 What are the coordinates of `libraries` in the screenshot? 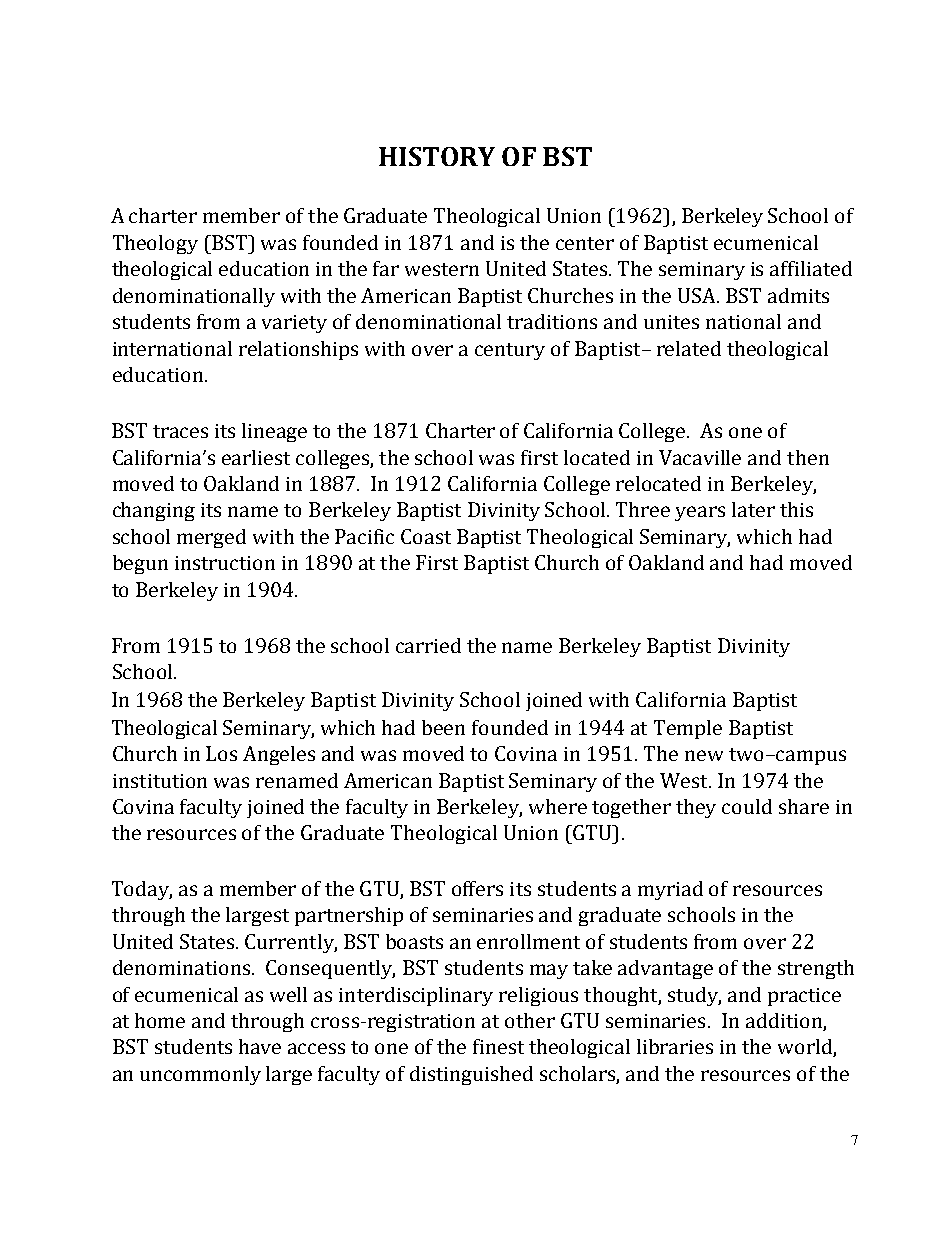 It's located at (675, 1046).
